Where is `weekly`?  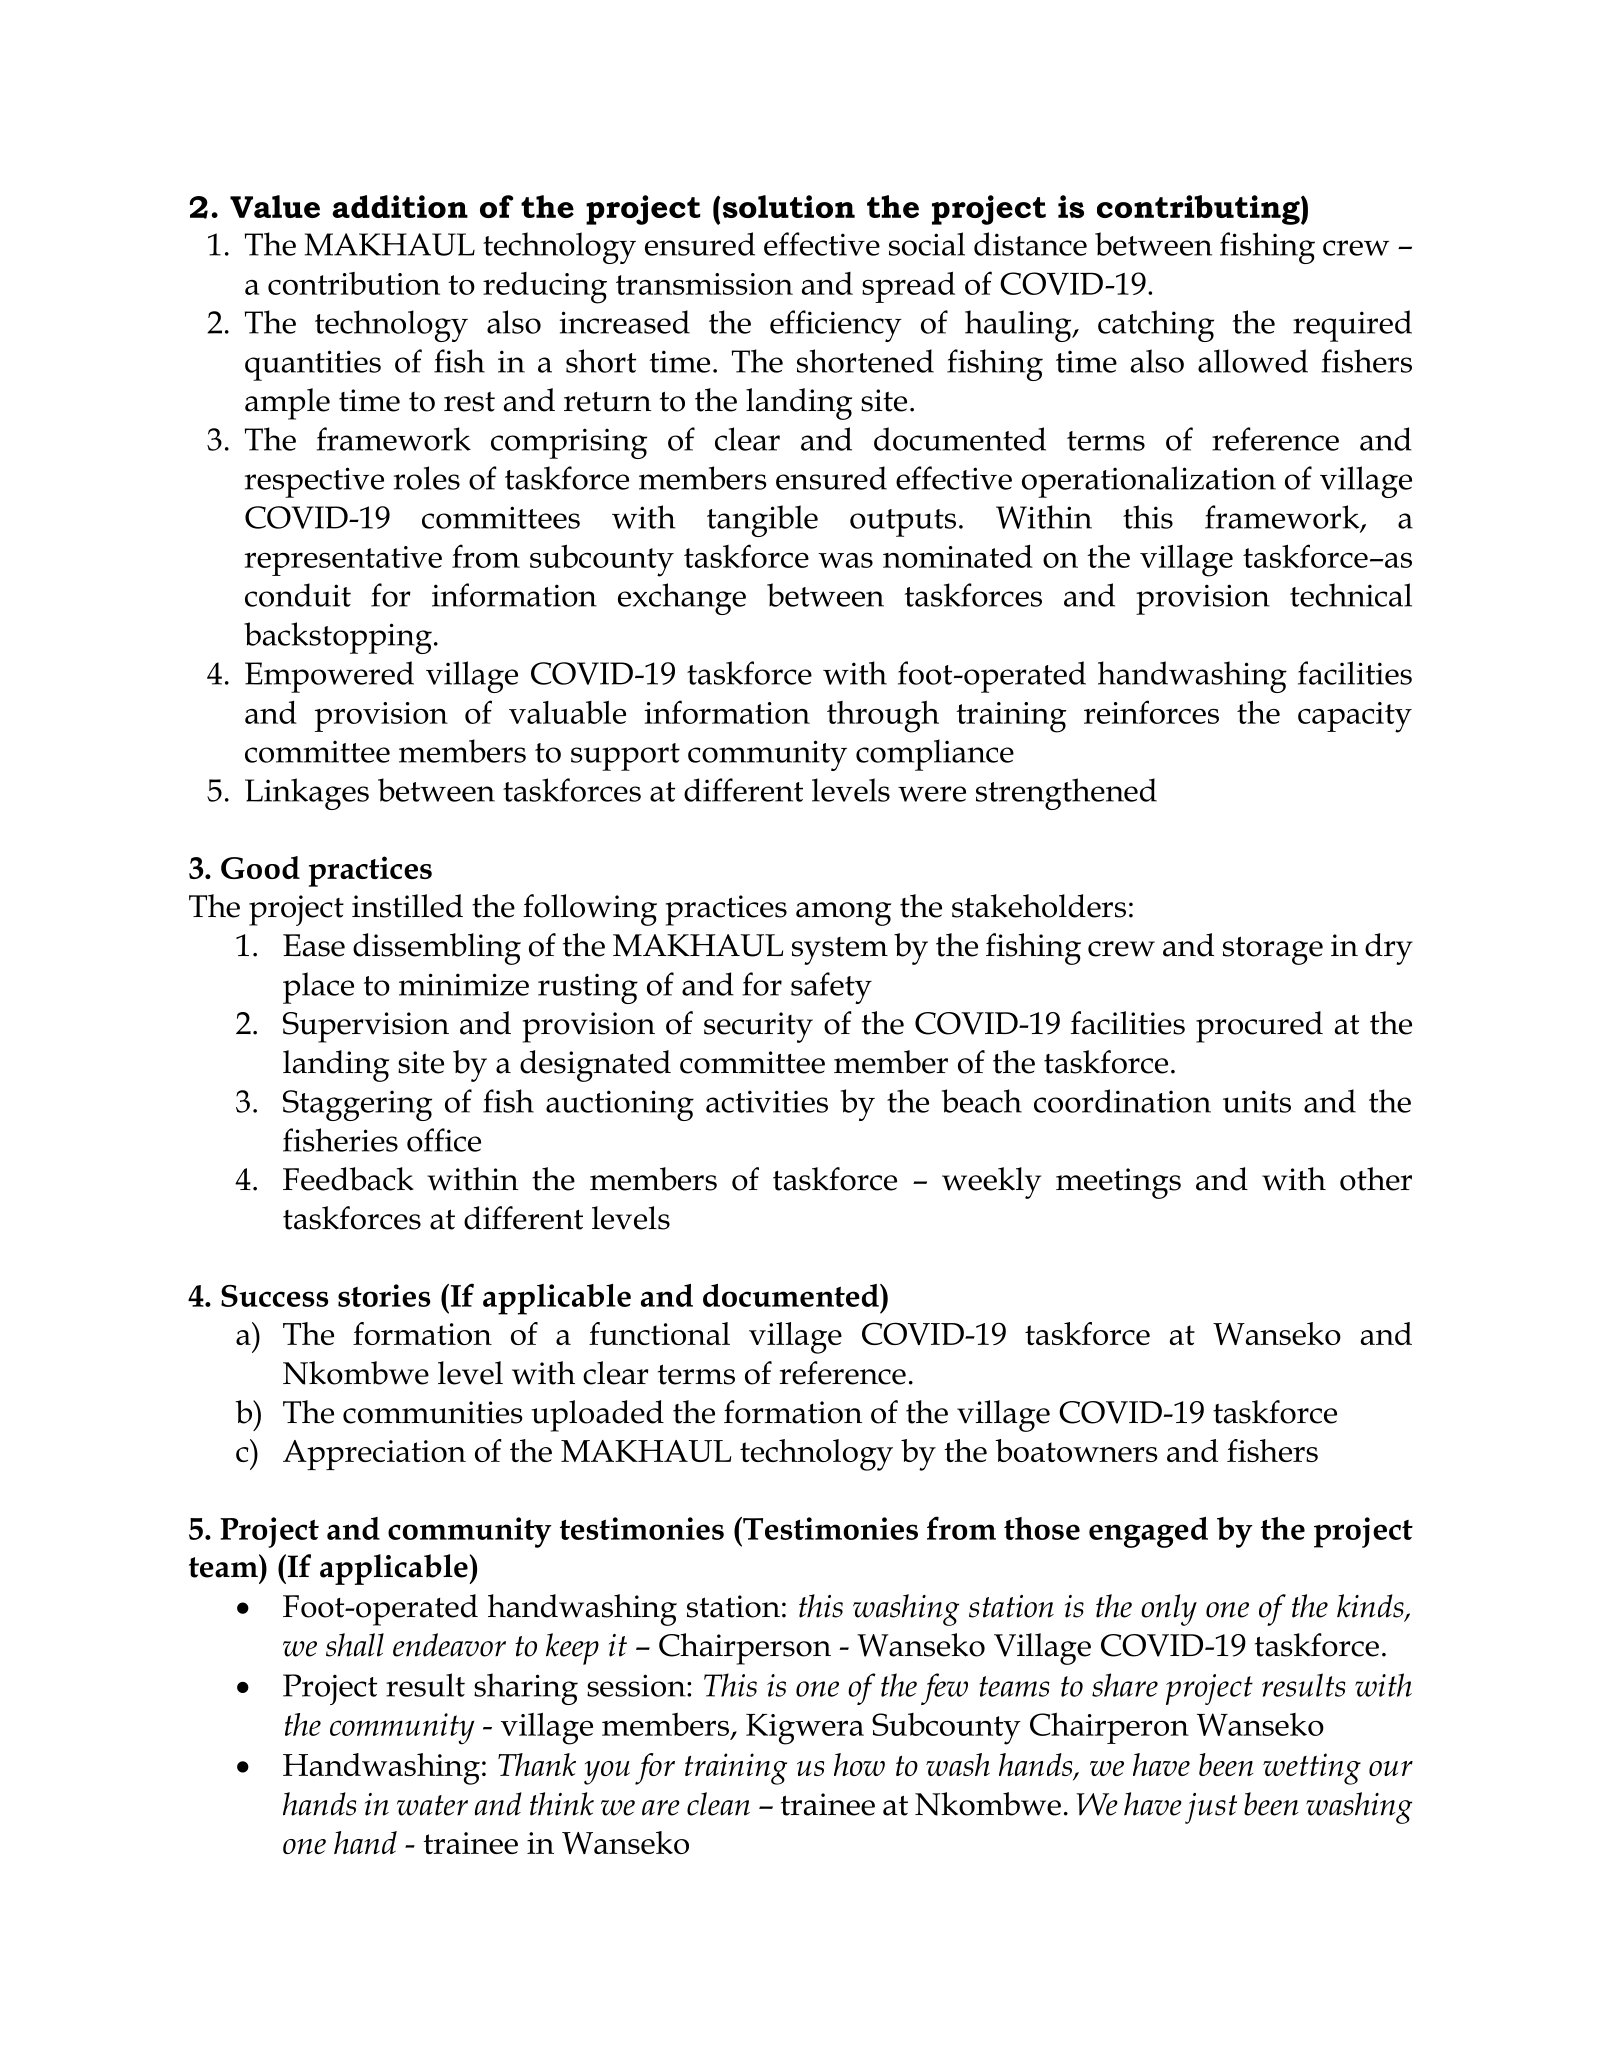 weekly is located at coordinates (991, 1183).
